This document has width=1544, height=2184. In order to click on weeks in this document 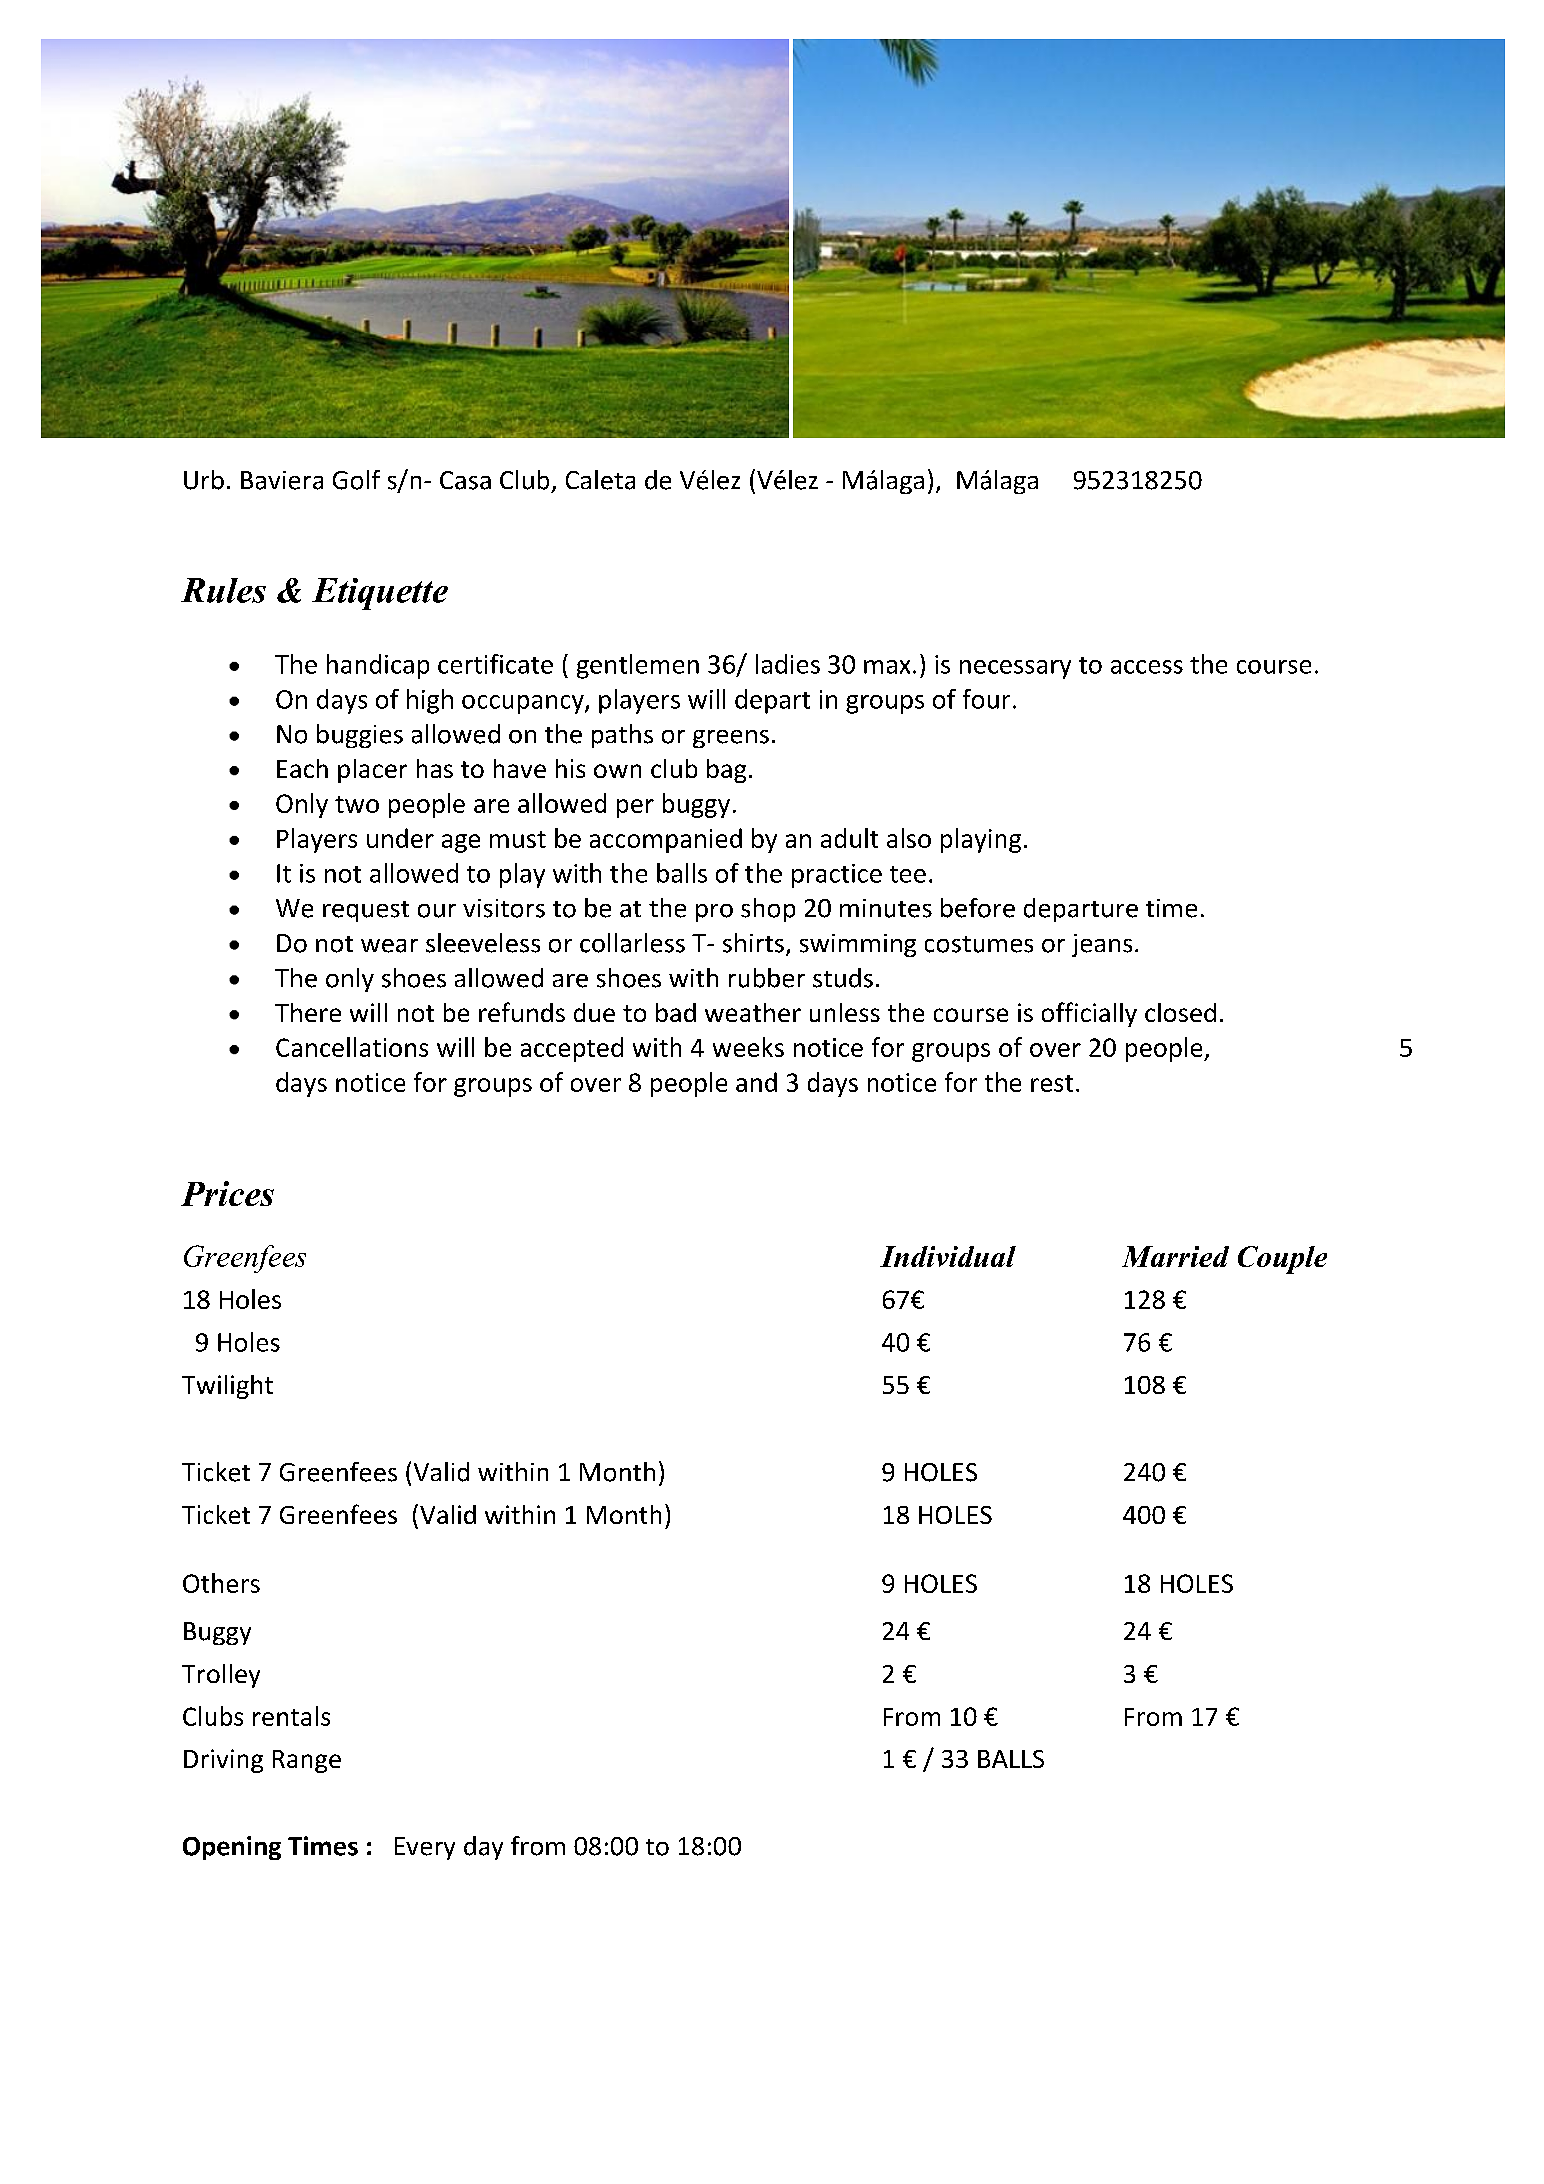, I will do `click(748, 1047)`.
